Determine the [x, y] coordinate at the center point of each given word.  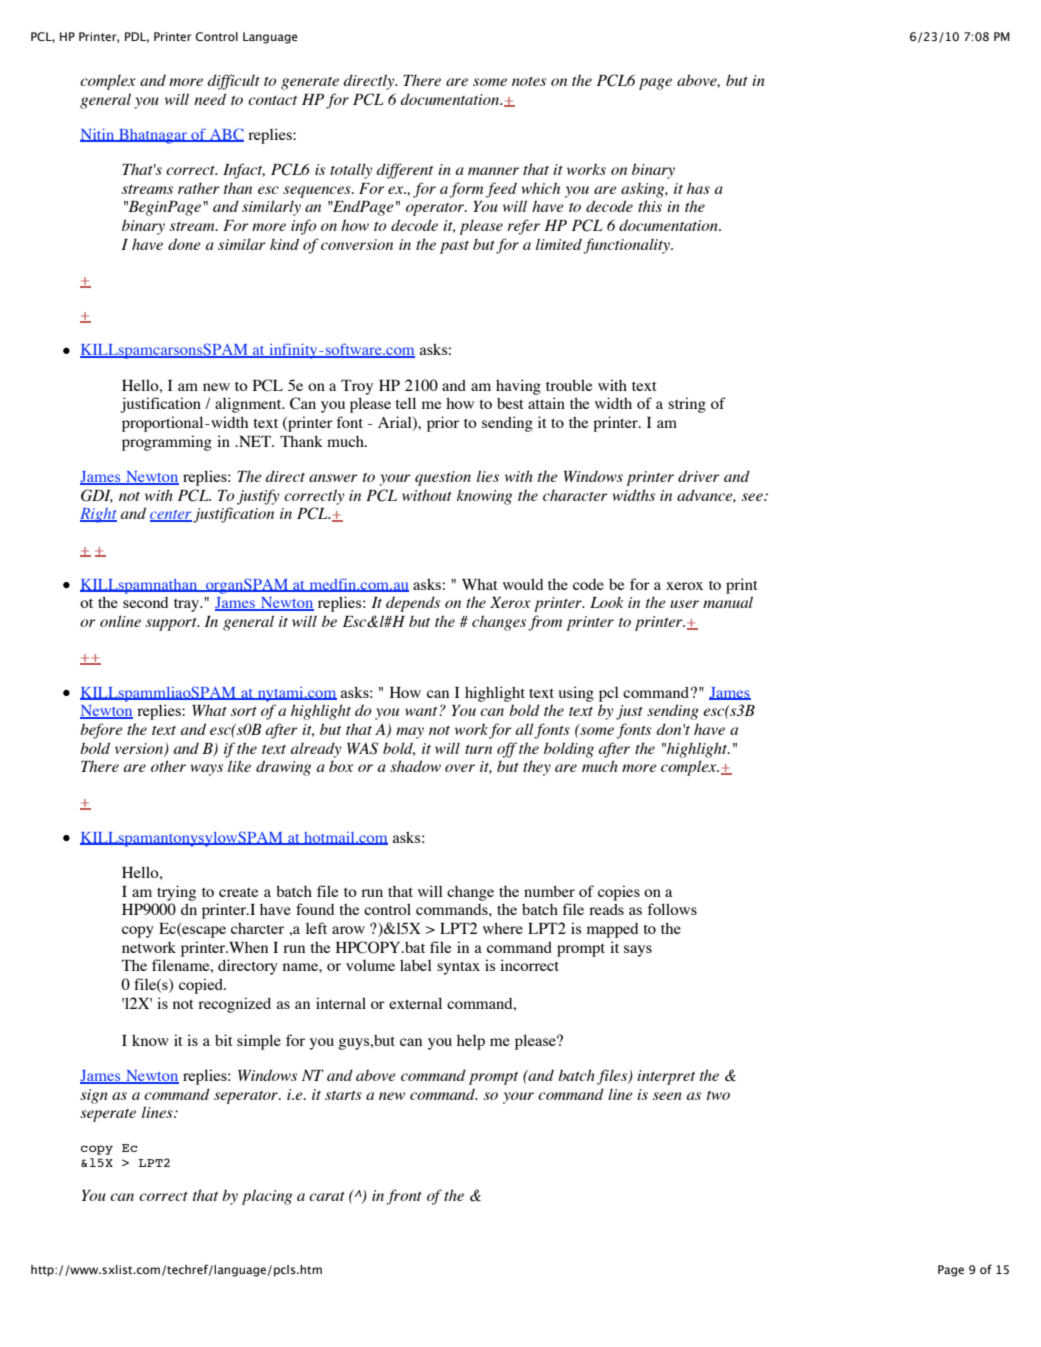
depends [413, 604]
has [698, 188]
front [404, 1197]
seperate [108, 1115]
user [684, 604]
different [405, 171]
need [210, 99]
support [172, 624]
